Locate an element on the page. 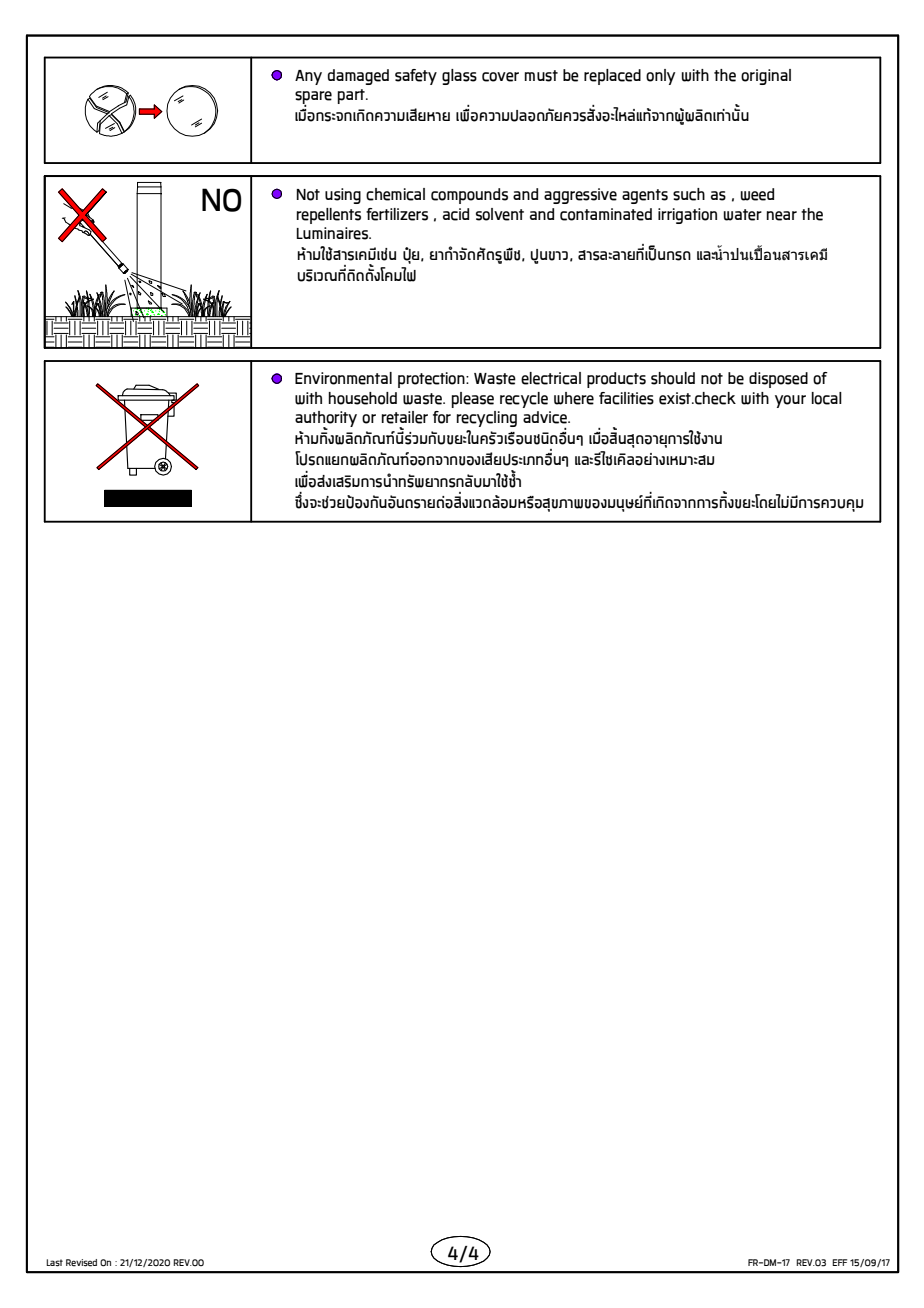 The width and height of the page is (924, 1308). spare is located at coordinates (313, 98).
